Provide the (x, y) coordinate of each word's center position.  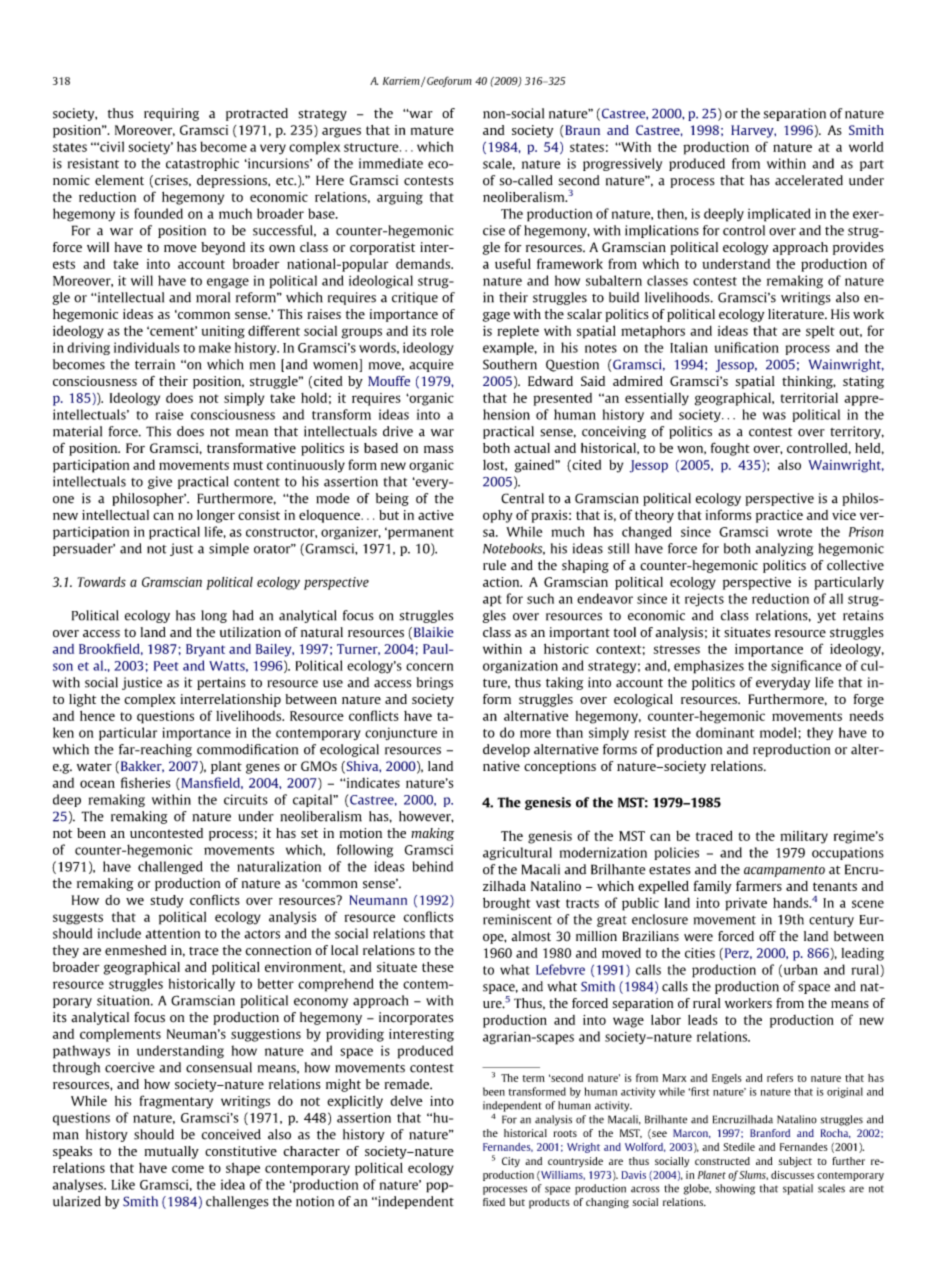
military (804, 837)
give (160, 482)
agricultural (517, 853)
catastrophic (202, 164)
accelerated (809, 180)
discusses (792, 1175)
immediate (391, 163)
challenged (170, 867)
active (436, 515)
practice (779, 516)
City (511, 1162)
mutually (172, 1152)
